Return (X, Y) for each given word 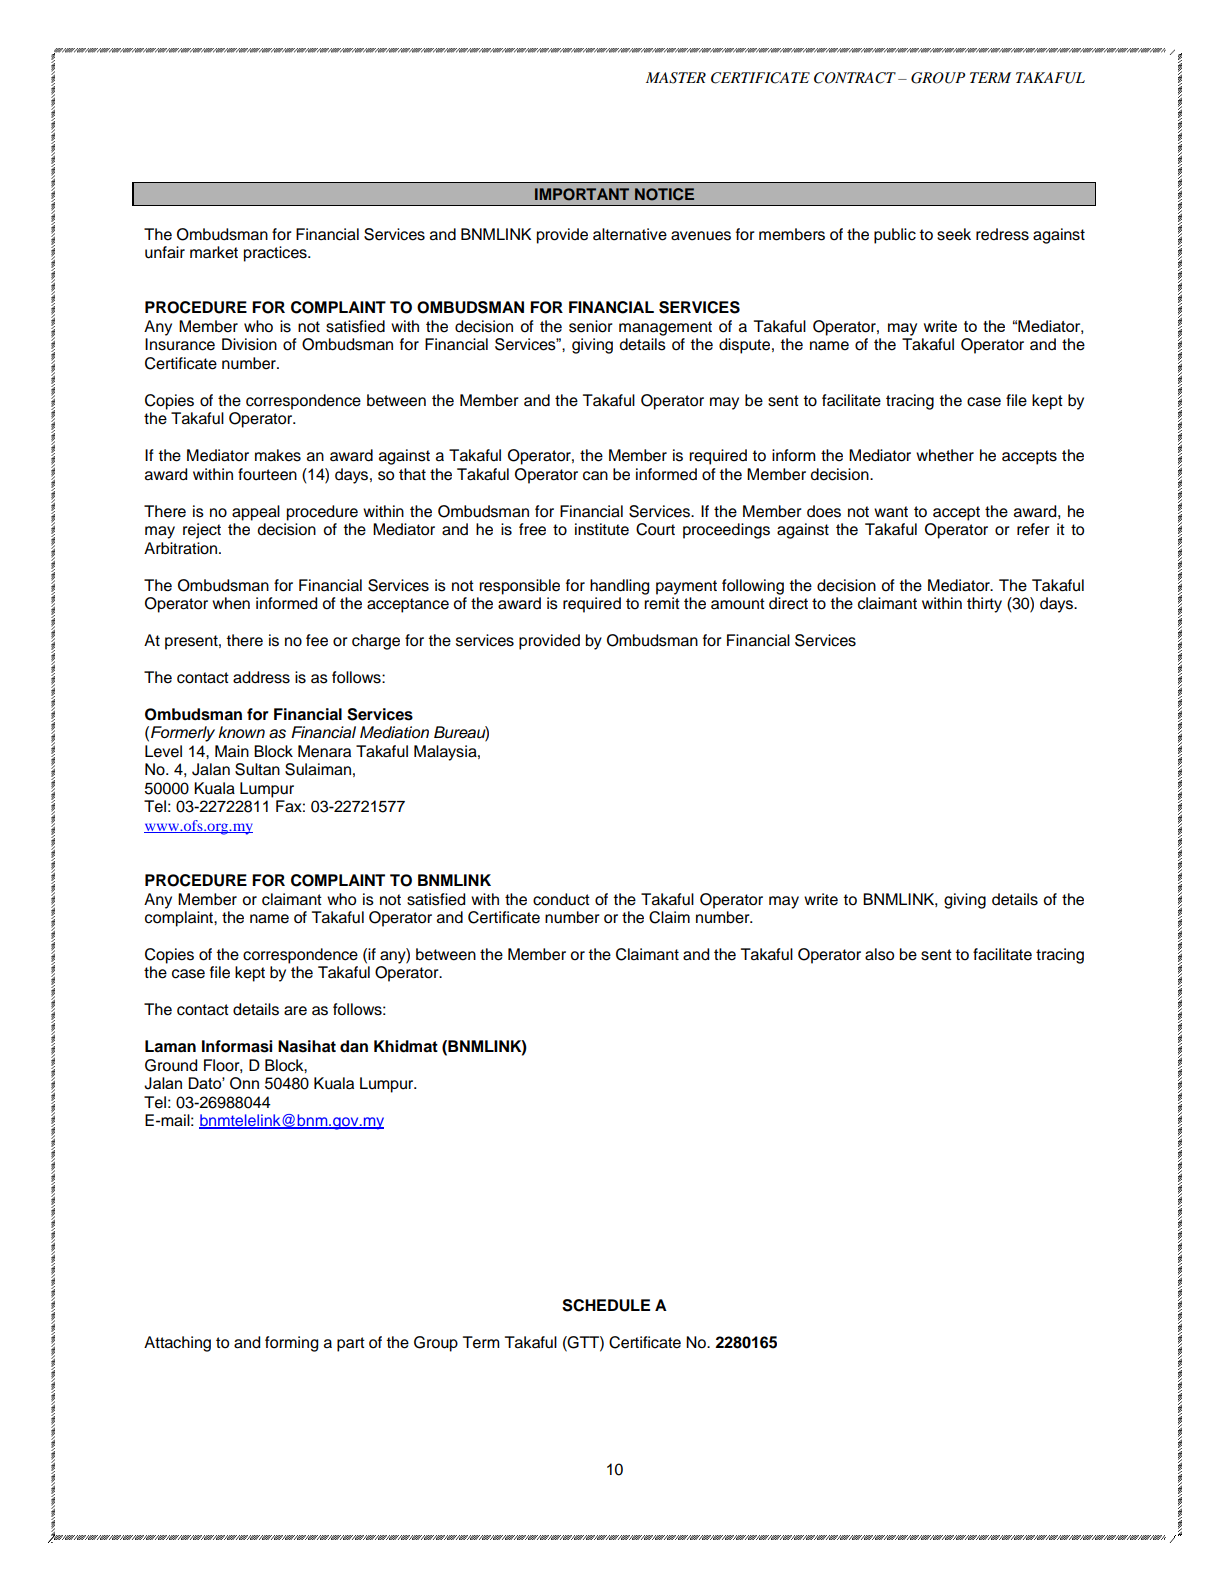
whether (945, 455)
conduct (561, 899)
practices (276, 254)
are (295, 1011)
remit (662, 603)
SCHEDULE (606, 1305)
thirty (984, 605)
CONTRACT (855, 78)
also (879, 954)
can (595, 476)
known (241, 732)
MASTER (676, 78)
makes (278, 455)
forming (291, 1344)
